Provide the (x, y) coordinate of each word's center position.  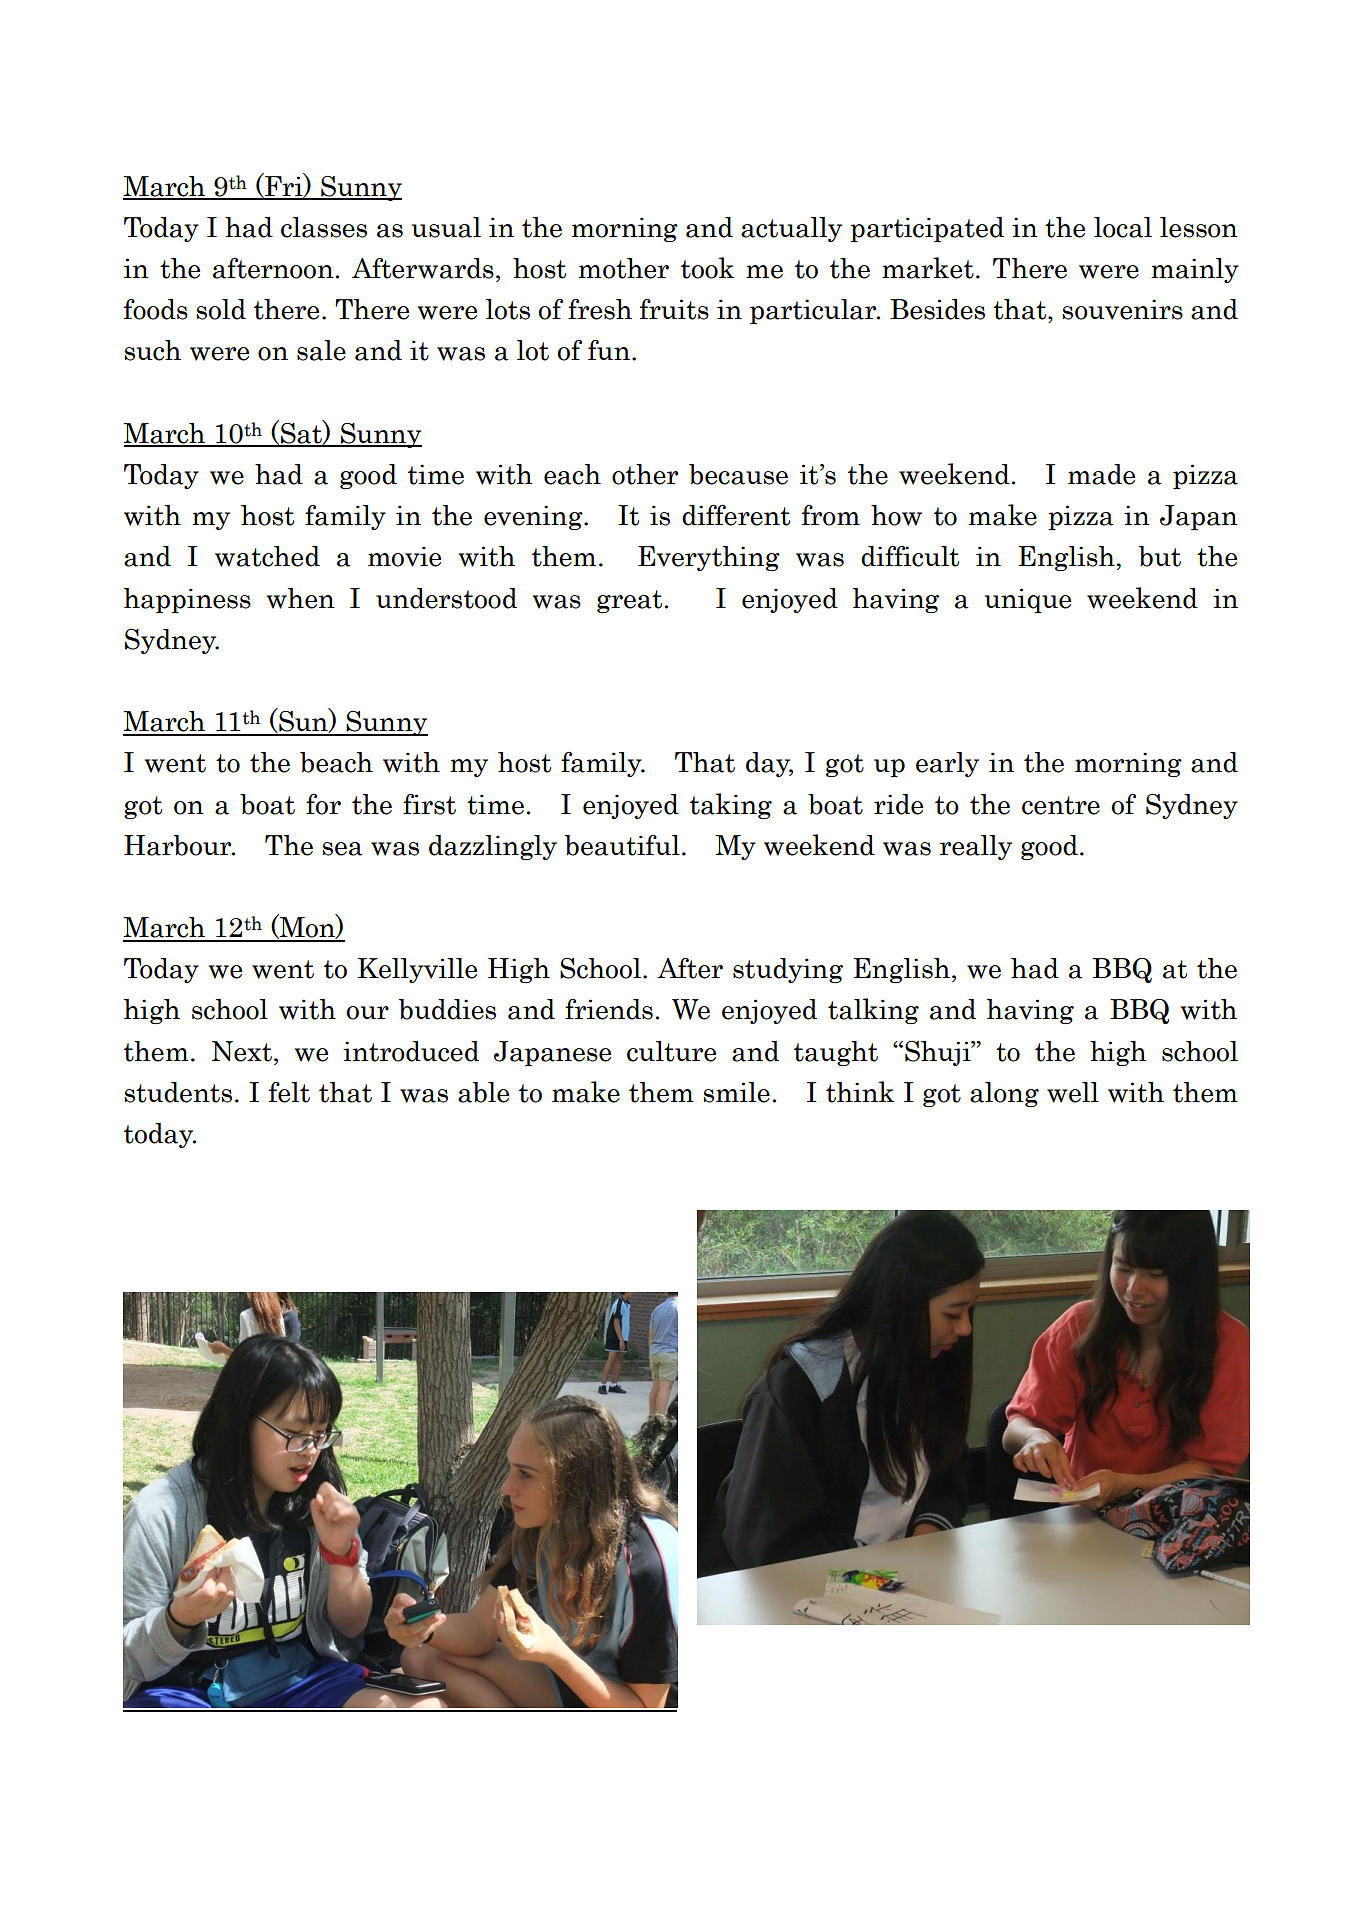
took (707, 268)
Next (242, 1051)
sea (342, 849)
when (301, 598)
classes (324, 227)
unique (1028, 600)
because (738, 474)
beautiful (622, 845)
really (976, 847)
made (1101, 474)
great (629, 601)
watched (267, 556)
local (1123, 227)
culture (671, 1051)
